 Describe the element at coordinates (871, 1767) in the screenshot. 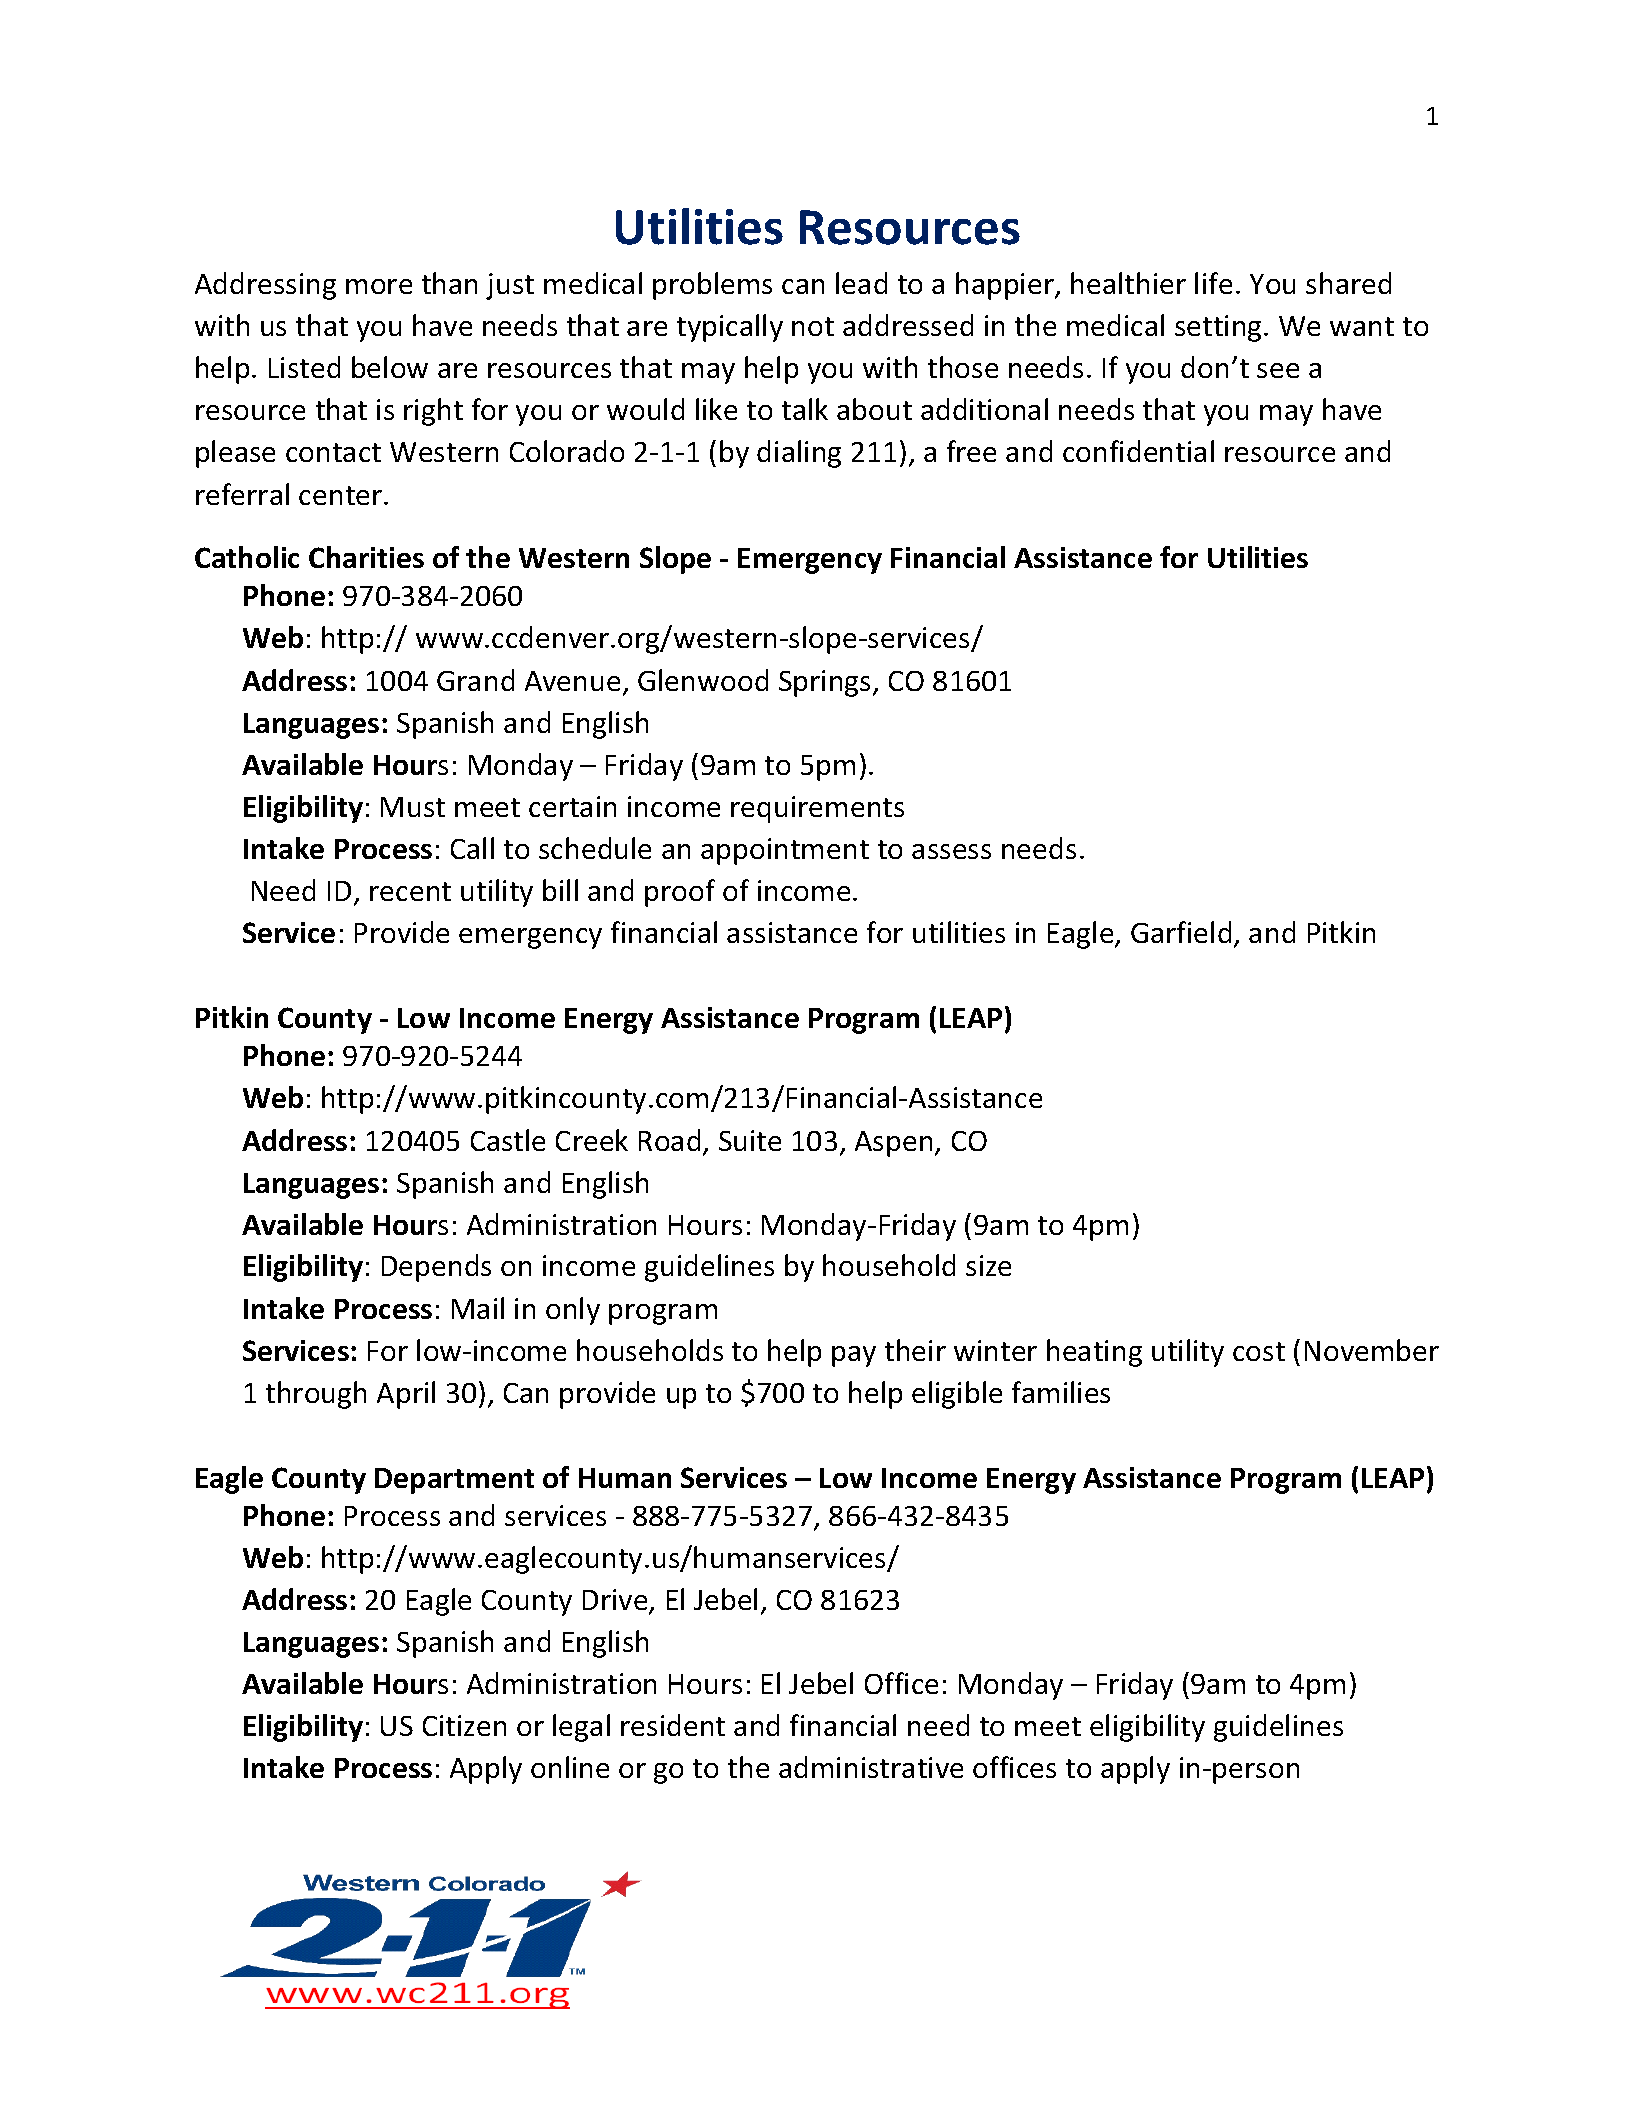

I see `administrative` at that location.
